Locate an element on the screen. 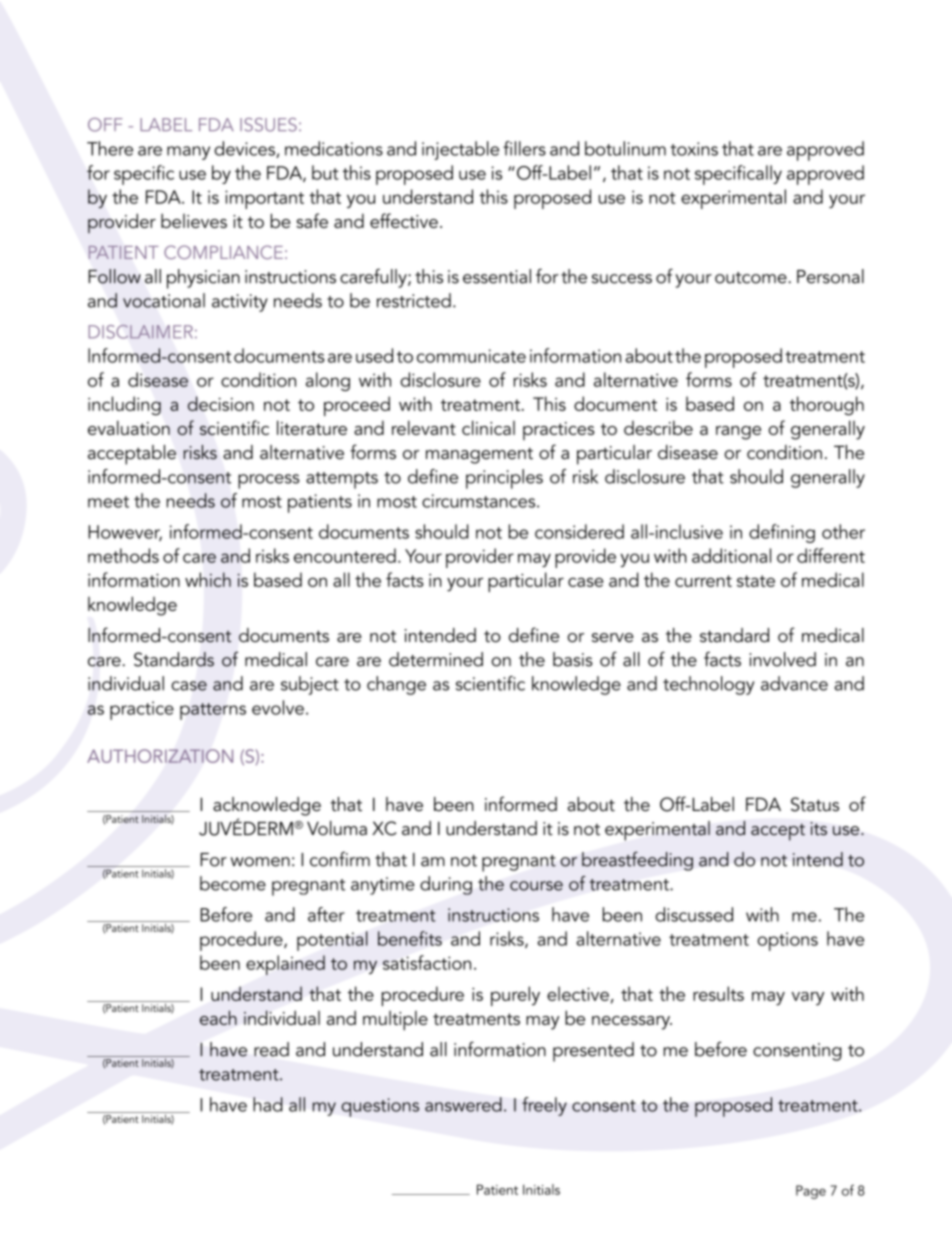  injectable is located at coordinates (460, 150).
